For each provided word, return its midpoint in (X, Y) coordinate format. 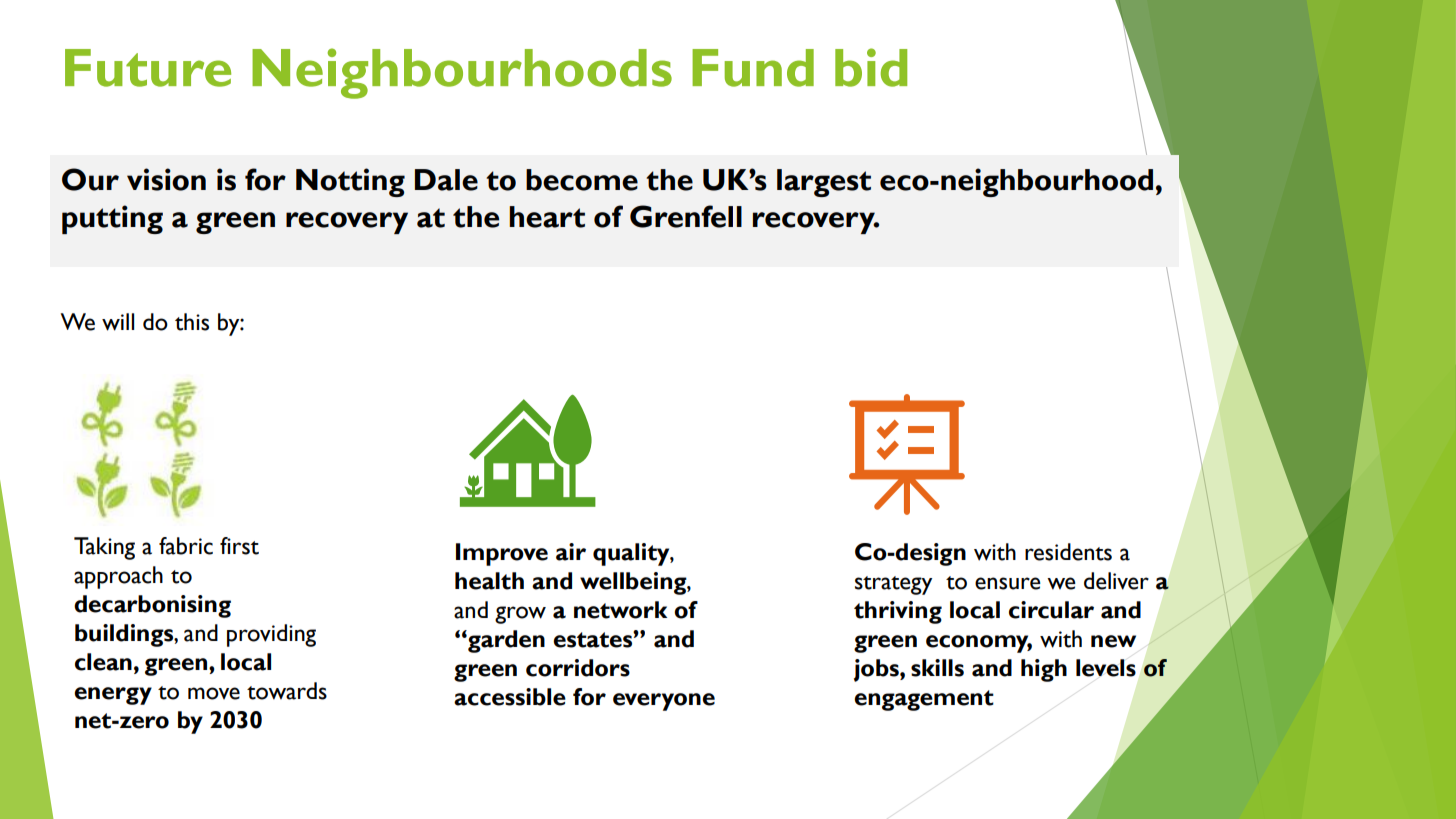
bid (871, 67)
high (1044, 670)
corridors (578, 668)
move (214, 693)
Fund (753, 68)
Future (148, 68)
